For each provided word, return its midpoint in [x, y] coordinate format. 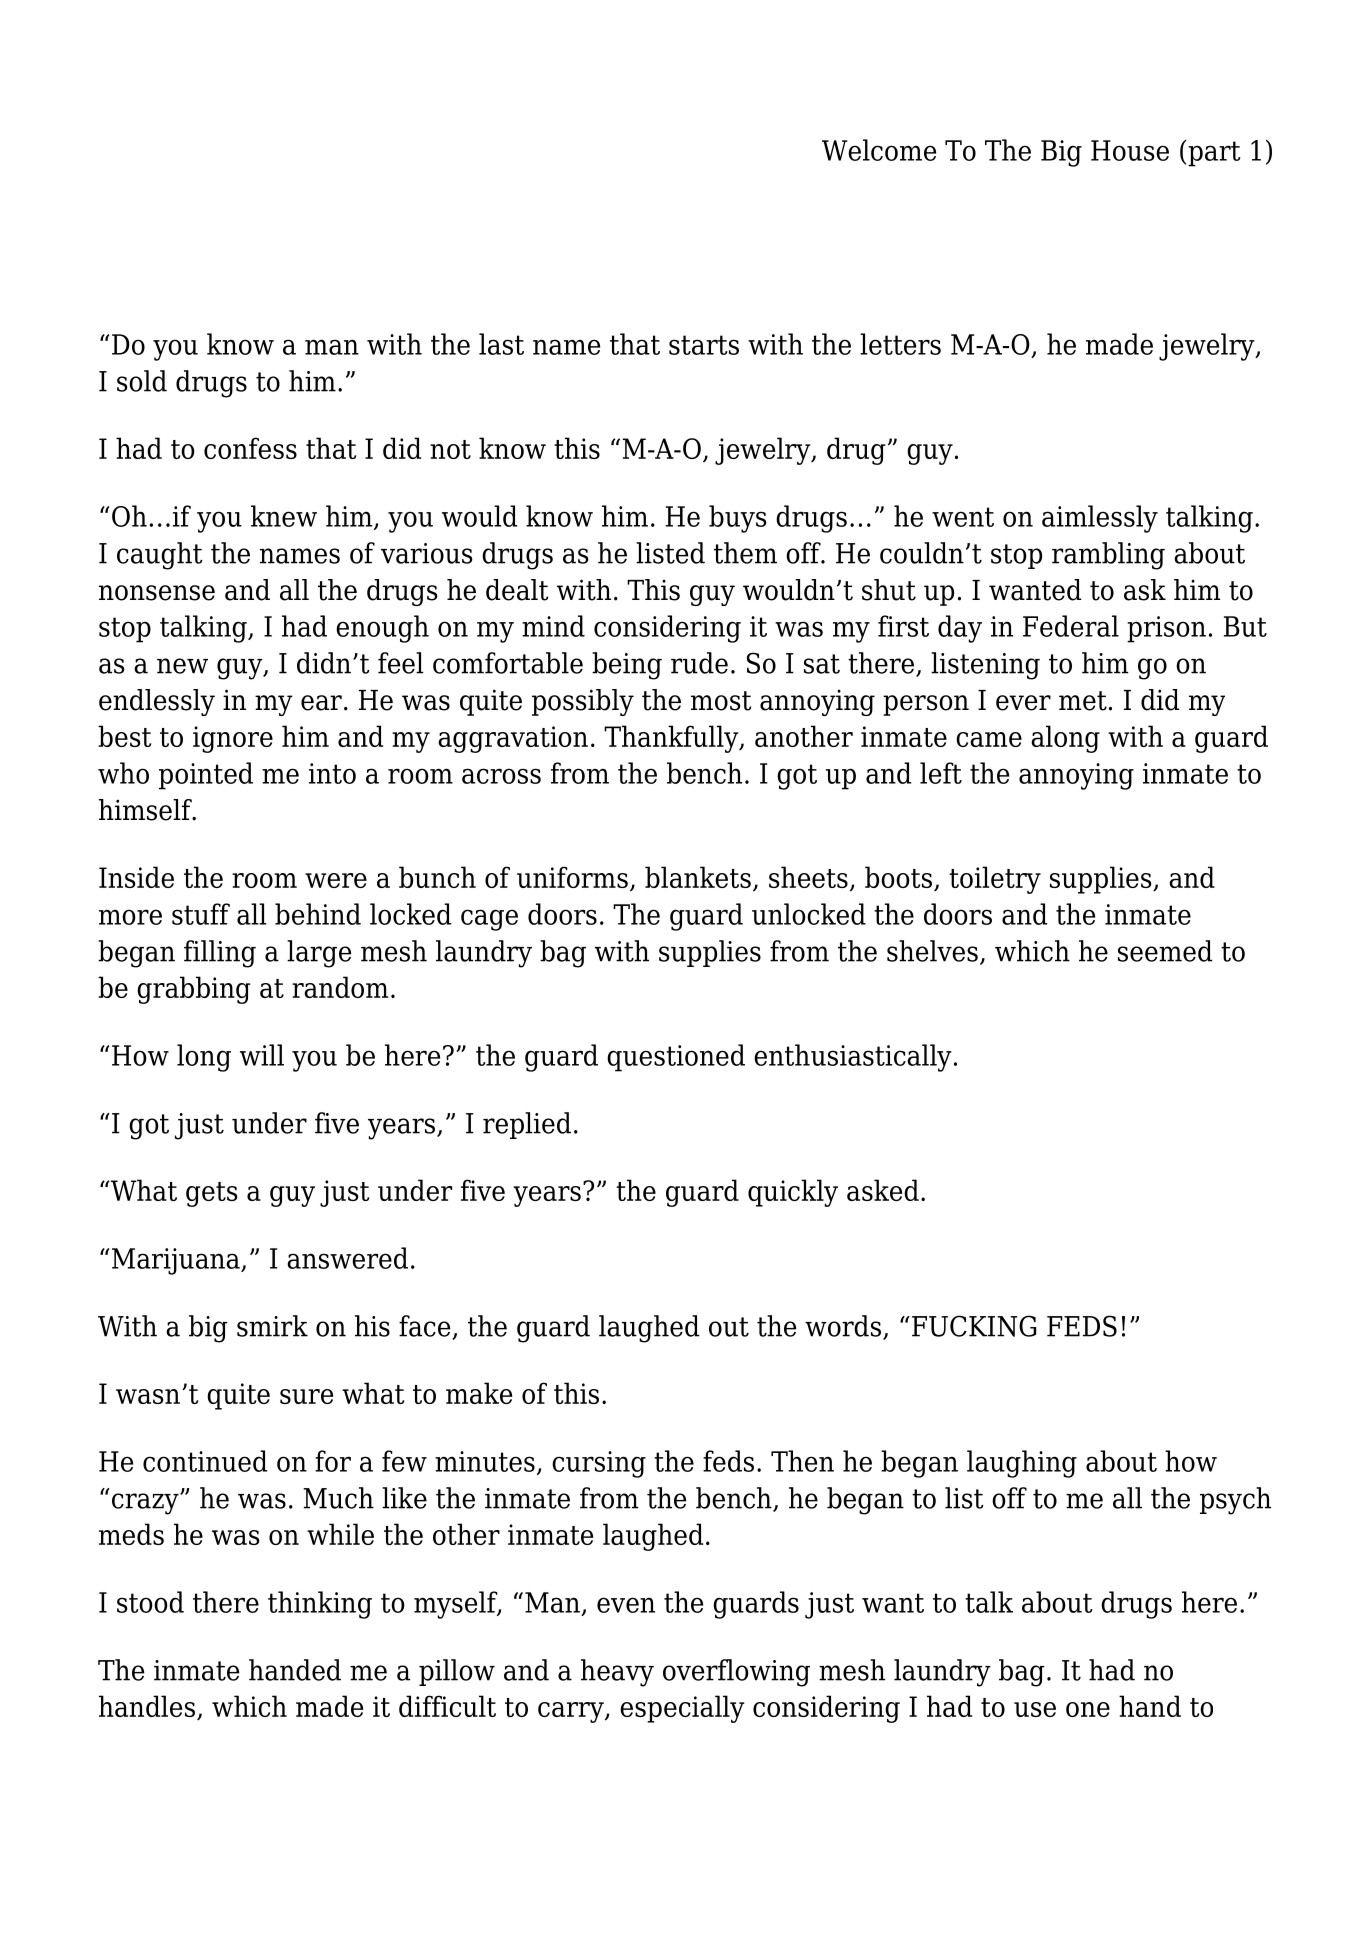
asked [883, 1190]
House [1130, 150]
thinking [320, 1605]
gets [211, 1194]
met [1083, 701]
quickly [793, 1193]
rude [699, 663]
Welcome [879, 150]
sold [142, 381]
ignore [233, 739]
